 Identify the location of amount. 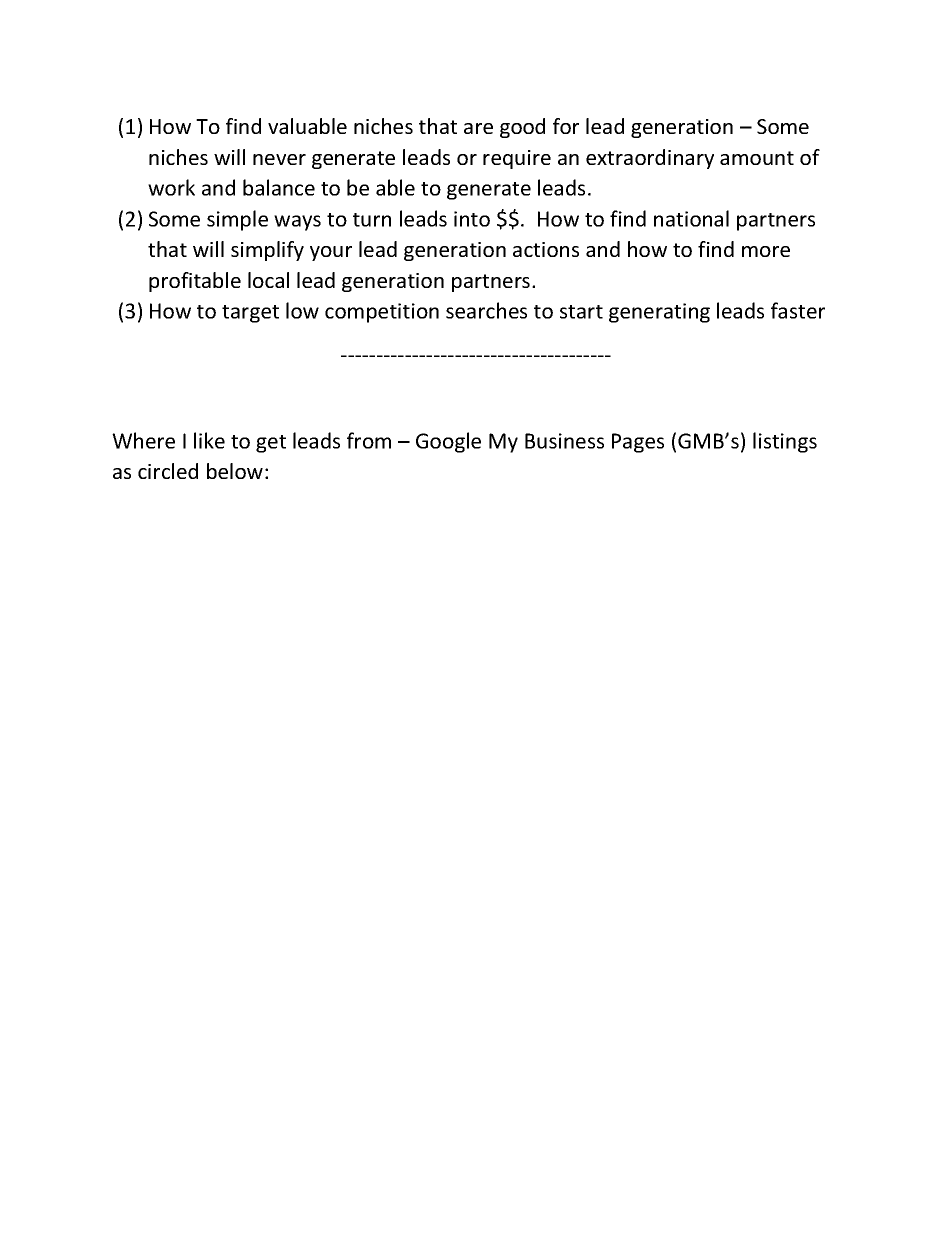
(757, 158).
